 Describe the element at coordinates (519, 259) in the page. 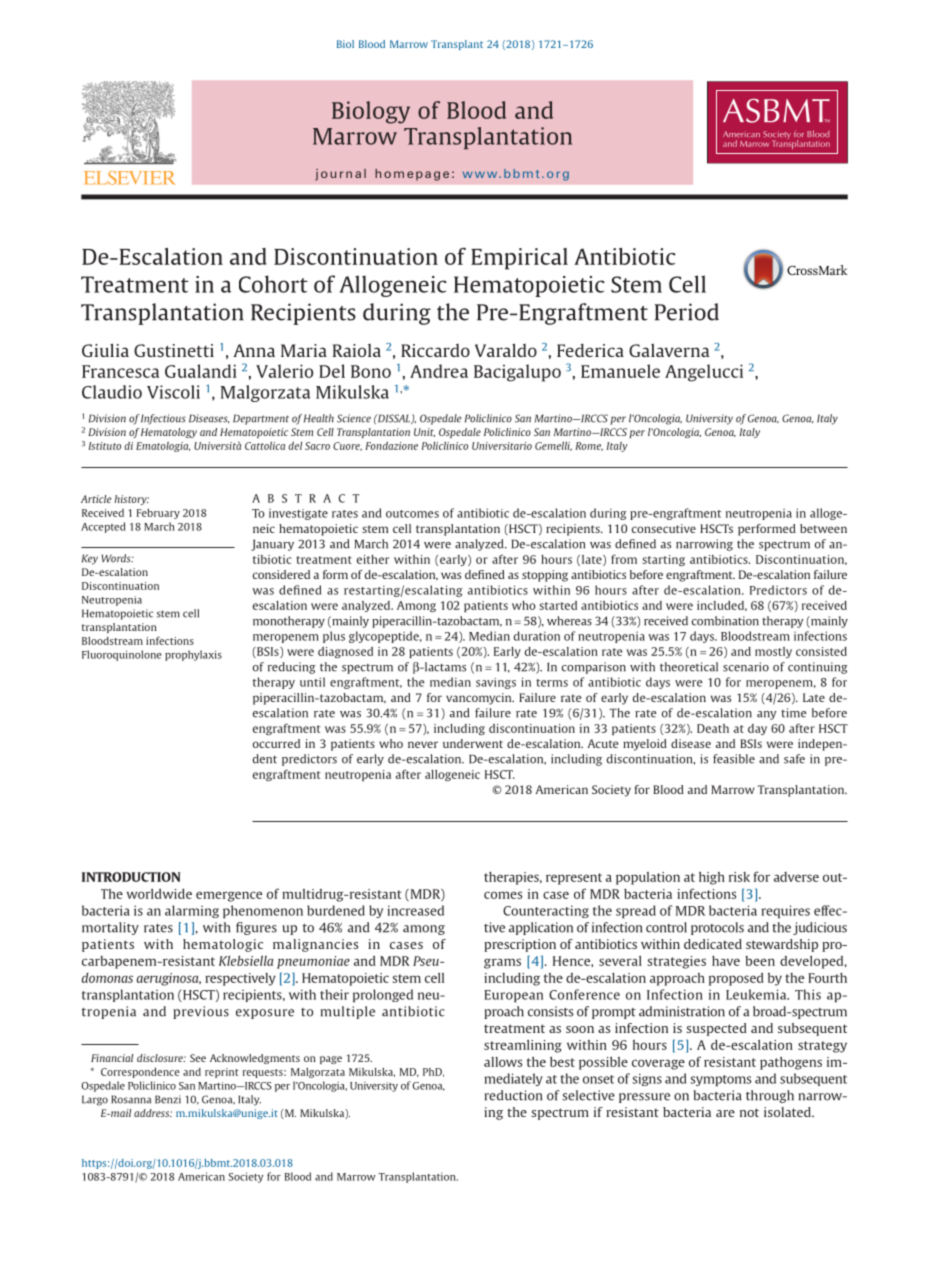

I see `Empirical` at that location.
